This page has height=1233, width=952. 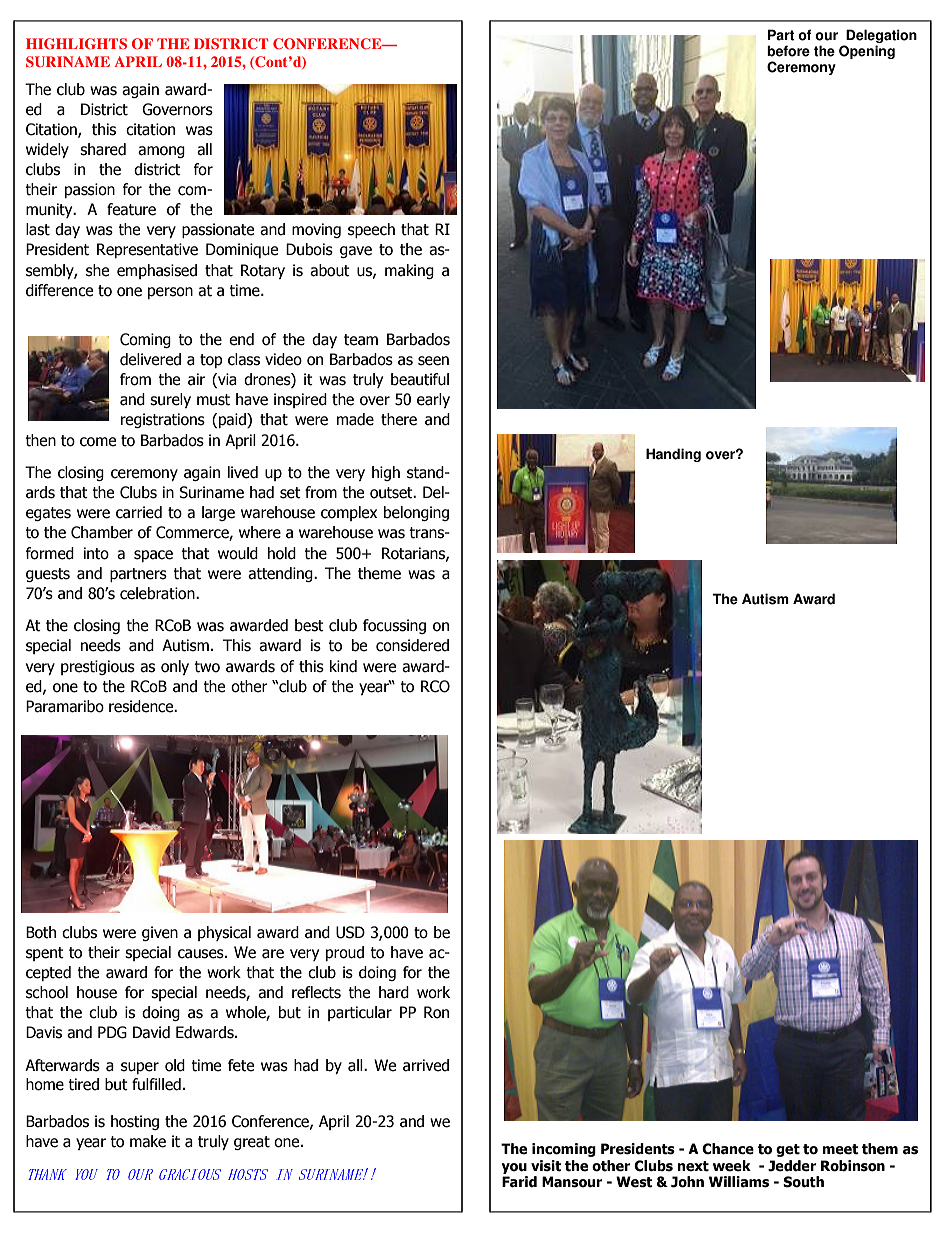 What do you see at coordinates (788, 1150) in the page?
I see `get` at bounding box center [788, 1150].
